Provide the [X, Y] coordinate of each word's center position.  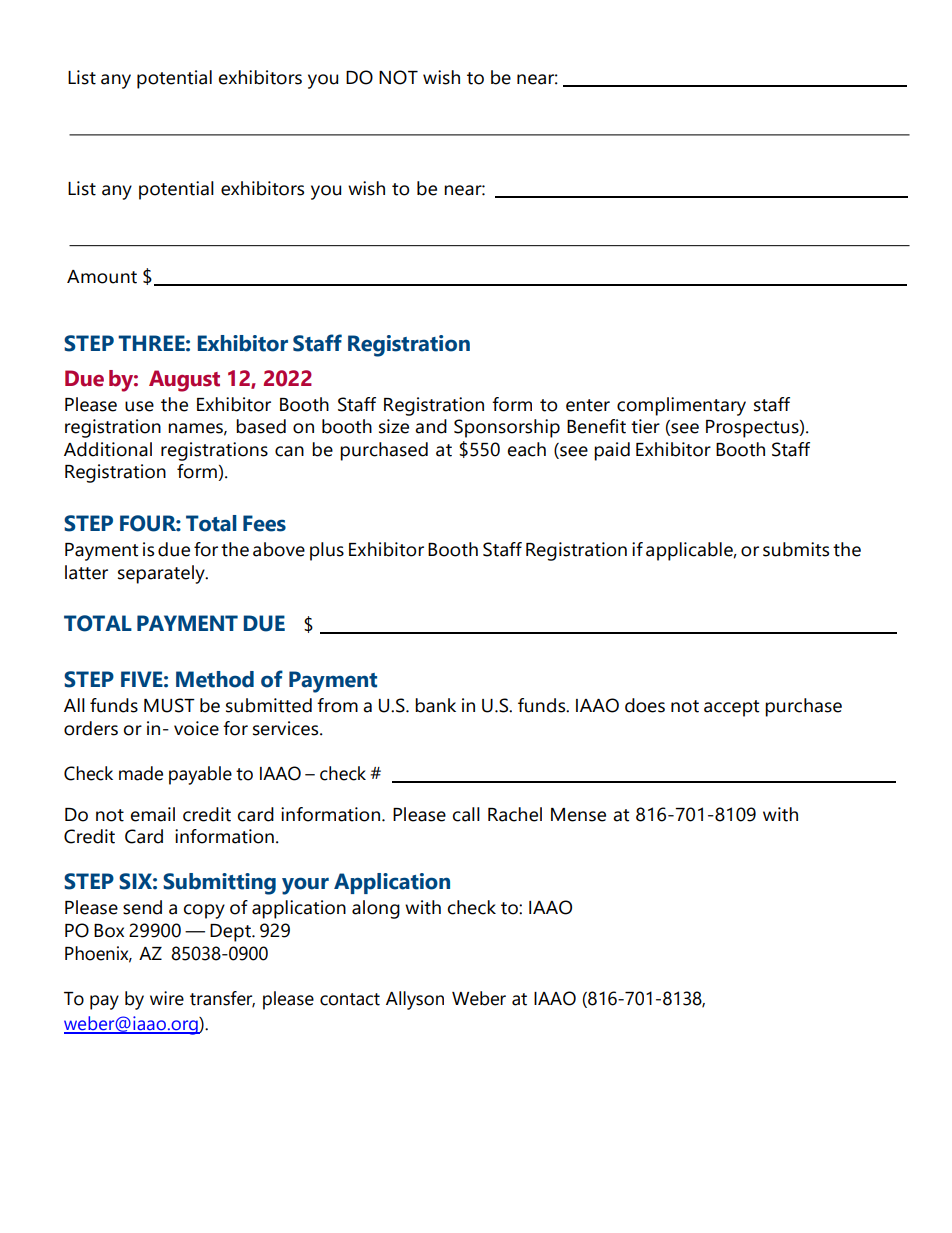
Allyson [415, 1000]
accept [731, 708]
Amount [102, 277]
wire [167, 998]
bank [435, 705]
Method [215, 679]
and [431, 426]
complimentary [681, 406]
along [376, 909]
